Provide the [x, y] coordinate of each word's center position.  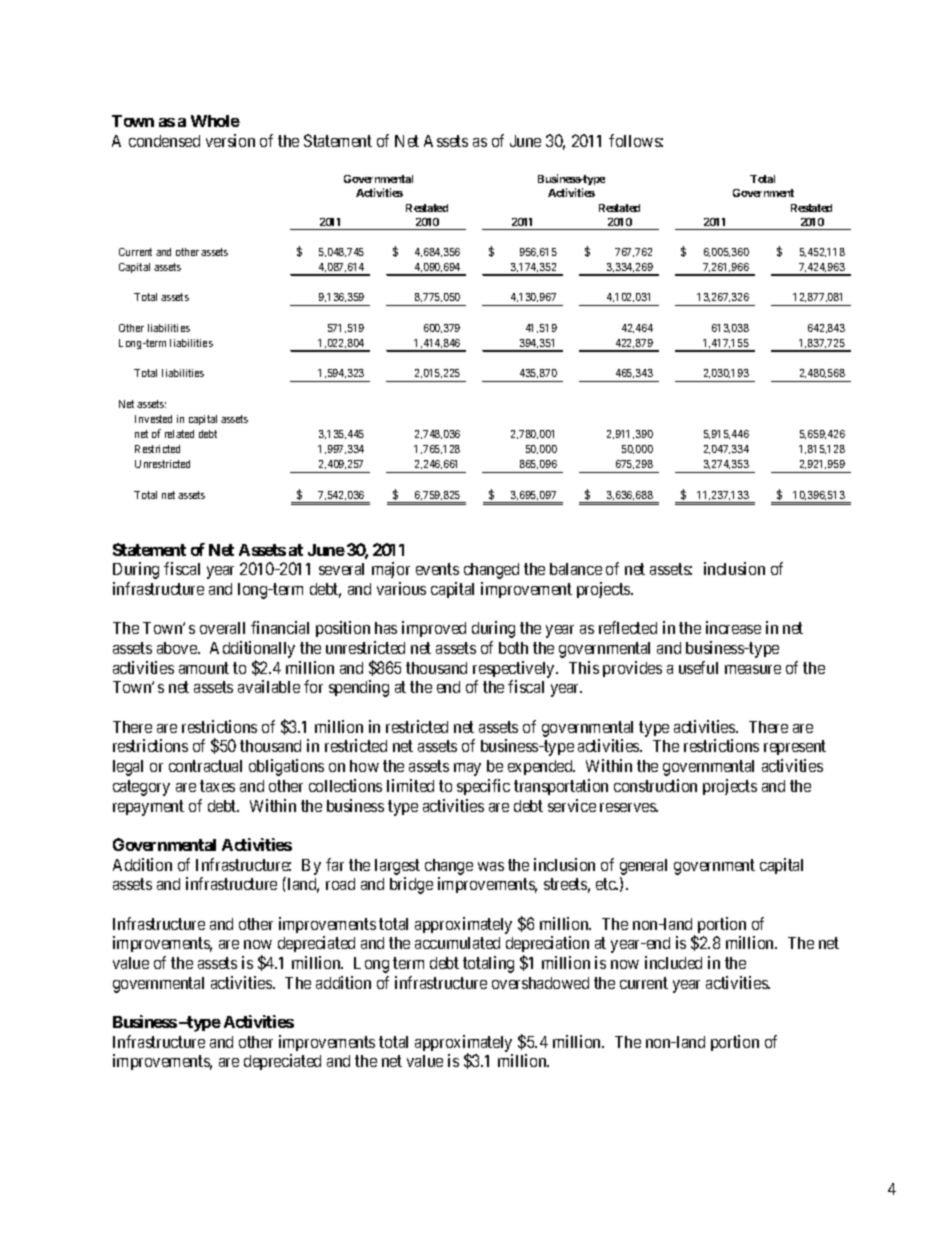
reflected [628, 627]
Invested [153, 419]
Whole [215, 121]
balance [576, 569]
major [391, 570]
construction [655, 785]
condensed [164, 141]
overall [222, 628]
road [340, 884]
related [179, 434]
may [467, 769]
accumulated [457, 943]
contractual [205, 766]
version [230, 140]
